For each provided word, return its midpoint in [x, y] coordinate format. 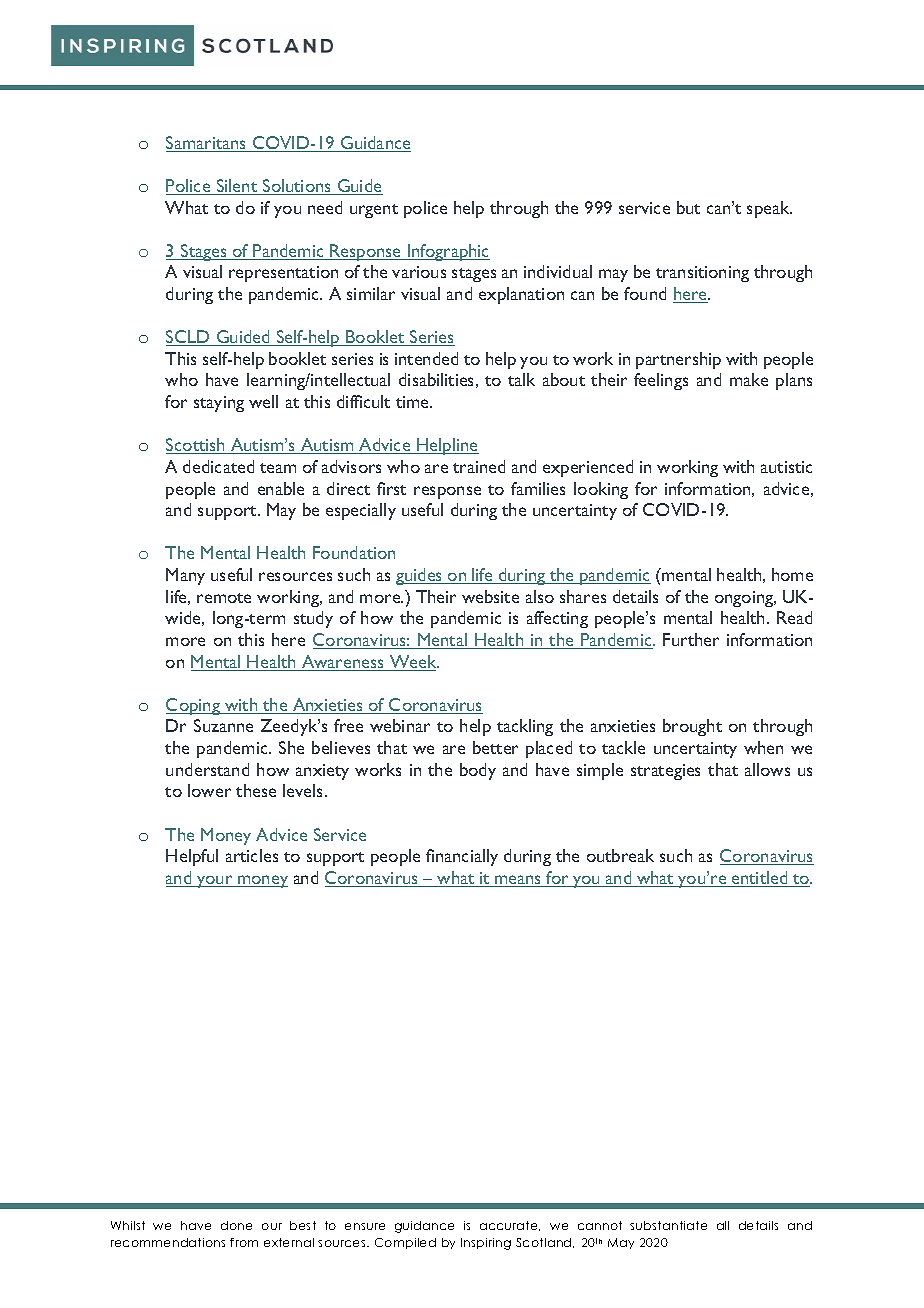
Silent [237, 187]
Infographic [448, 252]
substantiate [668, 1225]
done [236, 1225]
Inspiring [486, 1244]
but [688, 207]
